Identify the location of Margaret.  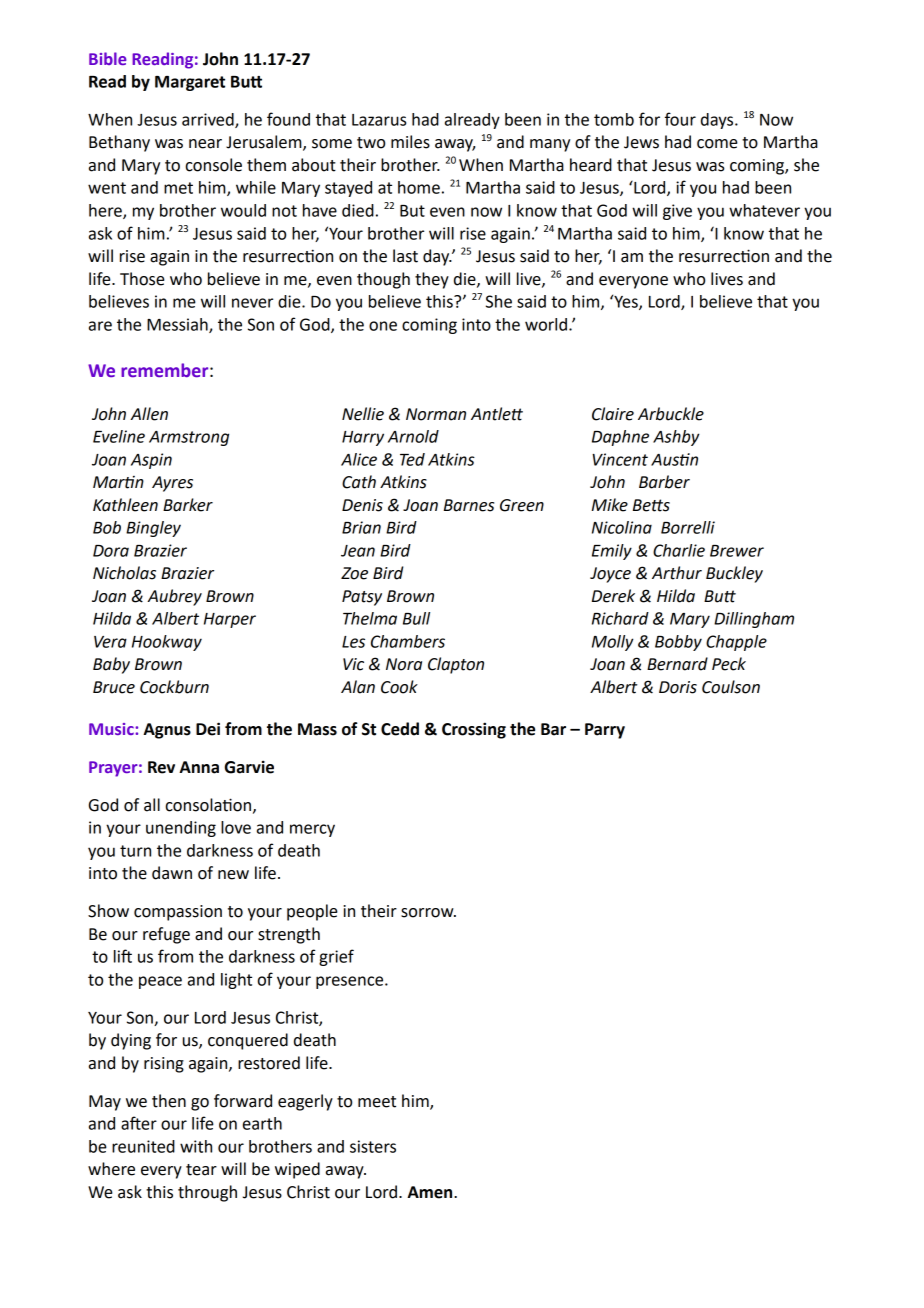
(190, 83).
